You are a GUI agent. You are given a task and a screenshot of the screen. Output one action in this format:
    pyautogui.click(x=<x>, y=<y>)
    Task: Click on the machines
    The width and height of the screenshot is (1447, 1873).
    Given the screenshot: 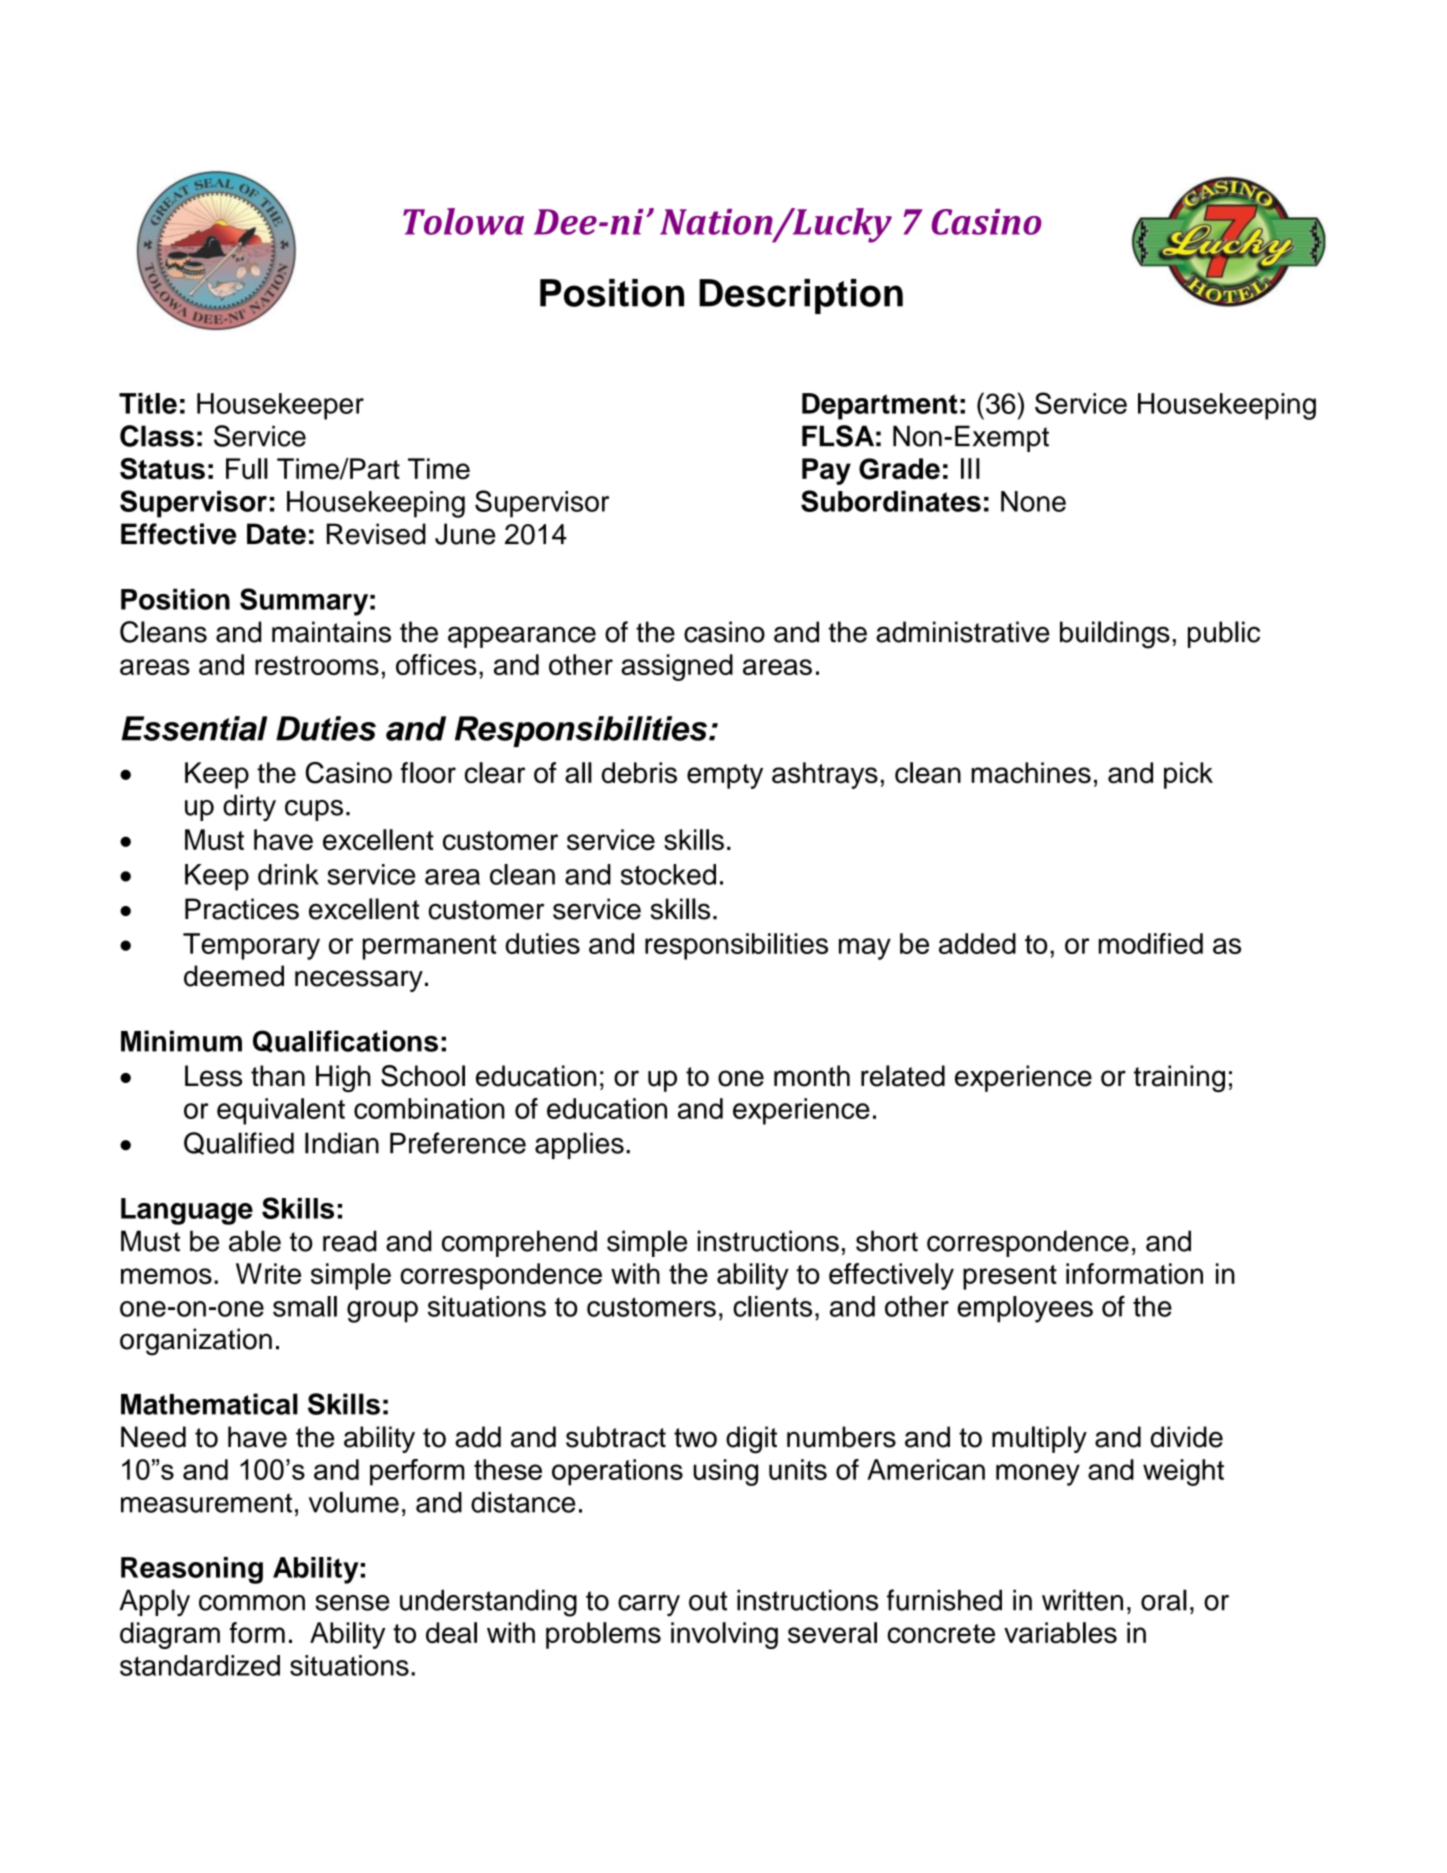 What is the action you would take?
    pyautogui.click(x=1031, y=773)
